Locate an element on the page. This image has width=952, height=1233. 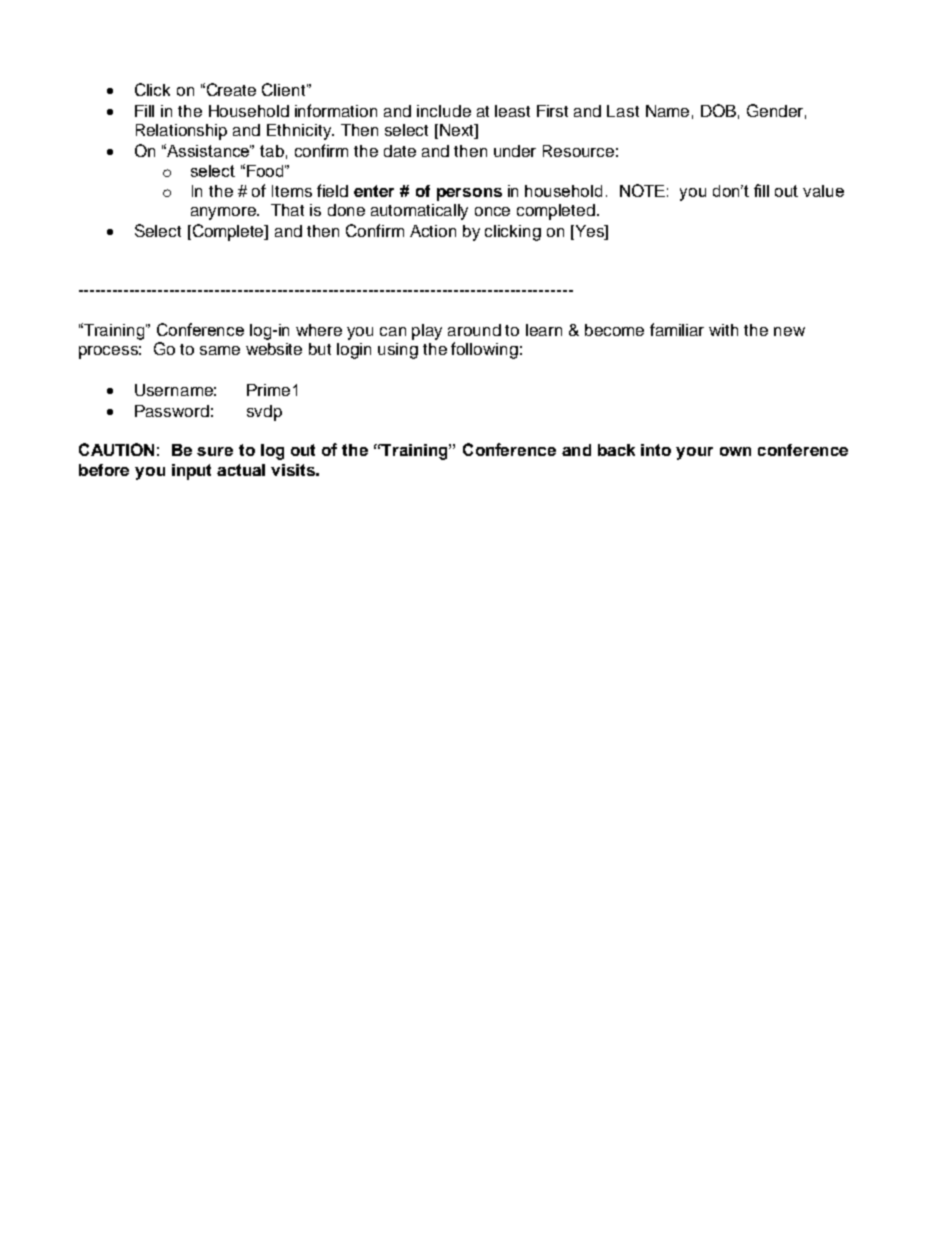
Relationship is located at coordinates (181, 132).
